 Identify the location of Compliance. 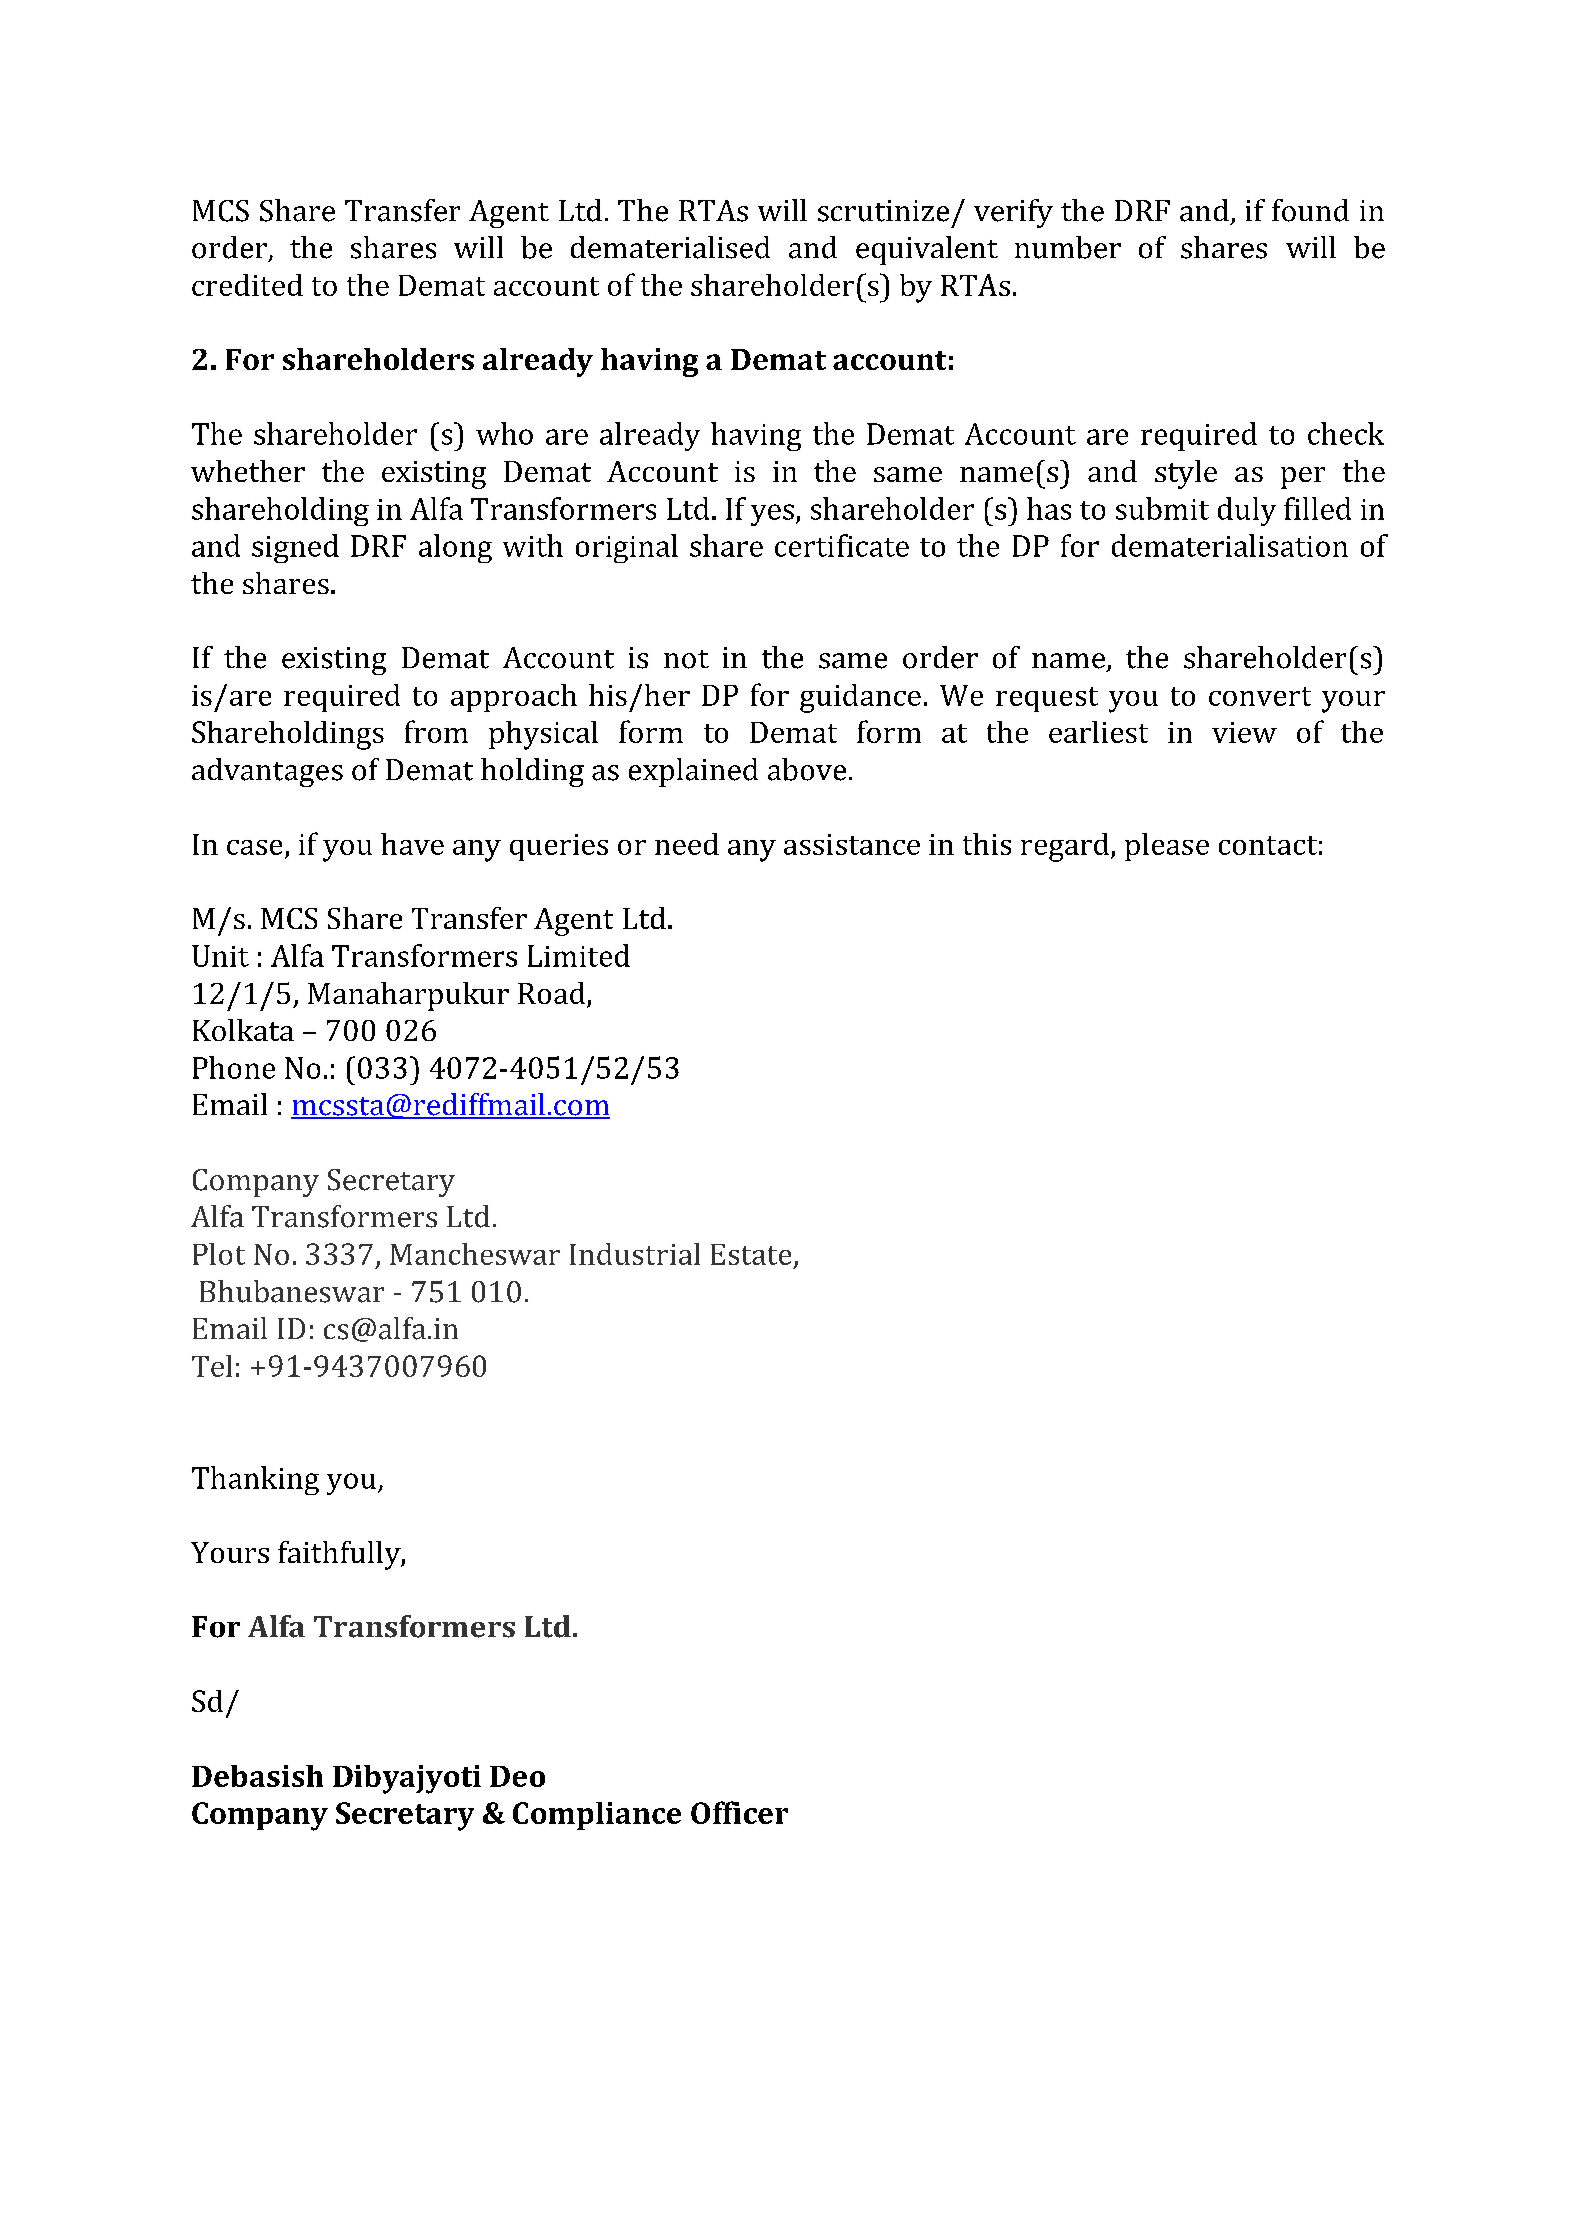
(597, 1816).
